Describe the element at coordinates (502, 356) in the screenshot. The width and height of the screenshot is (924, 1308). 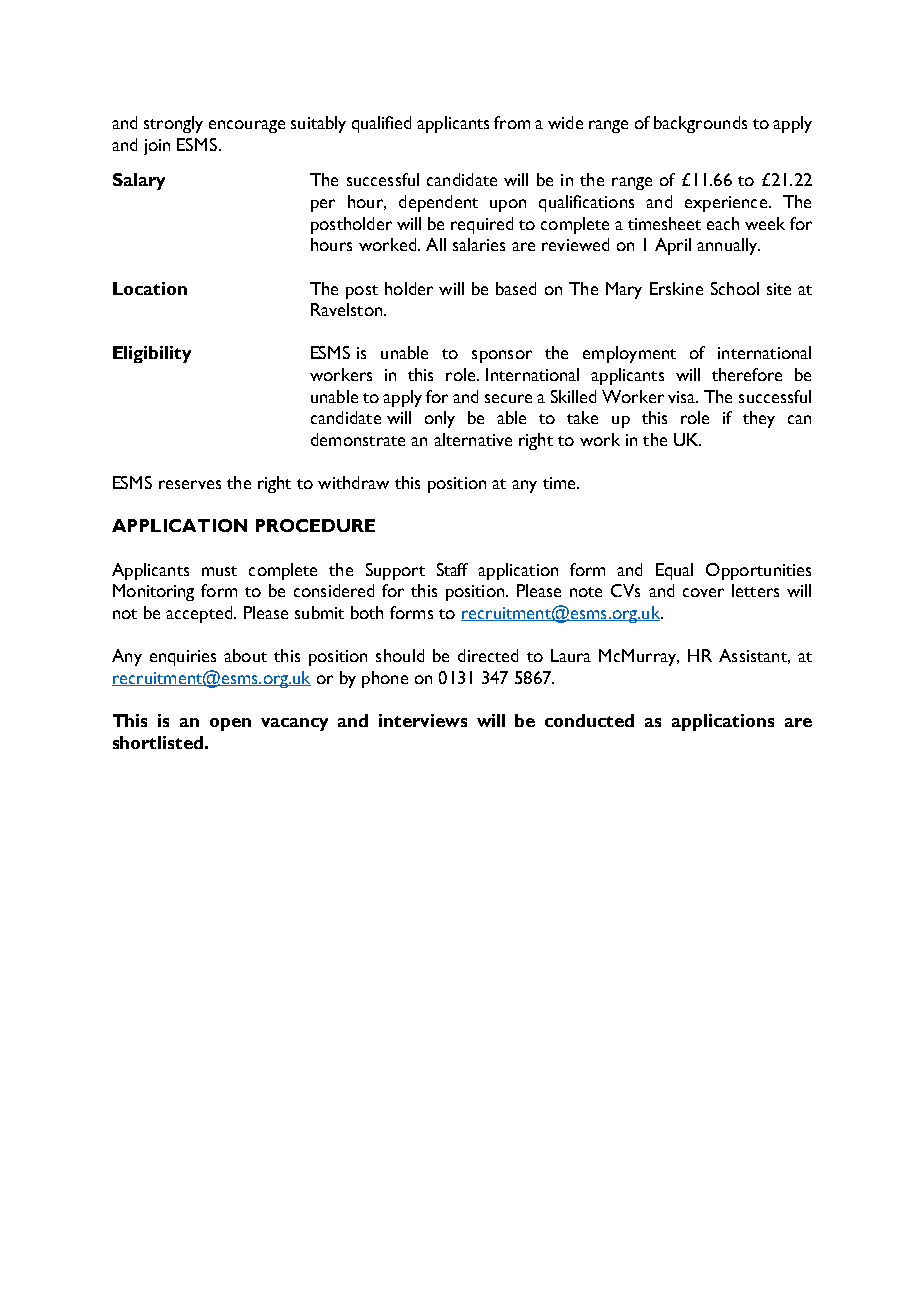
I see `sponsor` at that location.
